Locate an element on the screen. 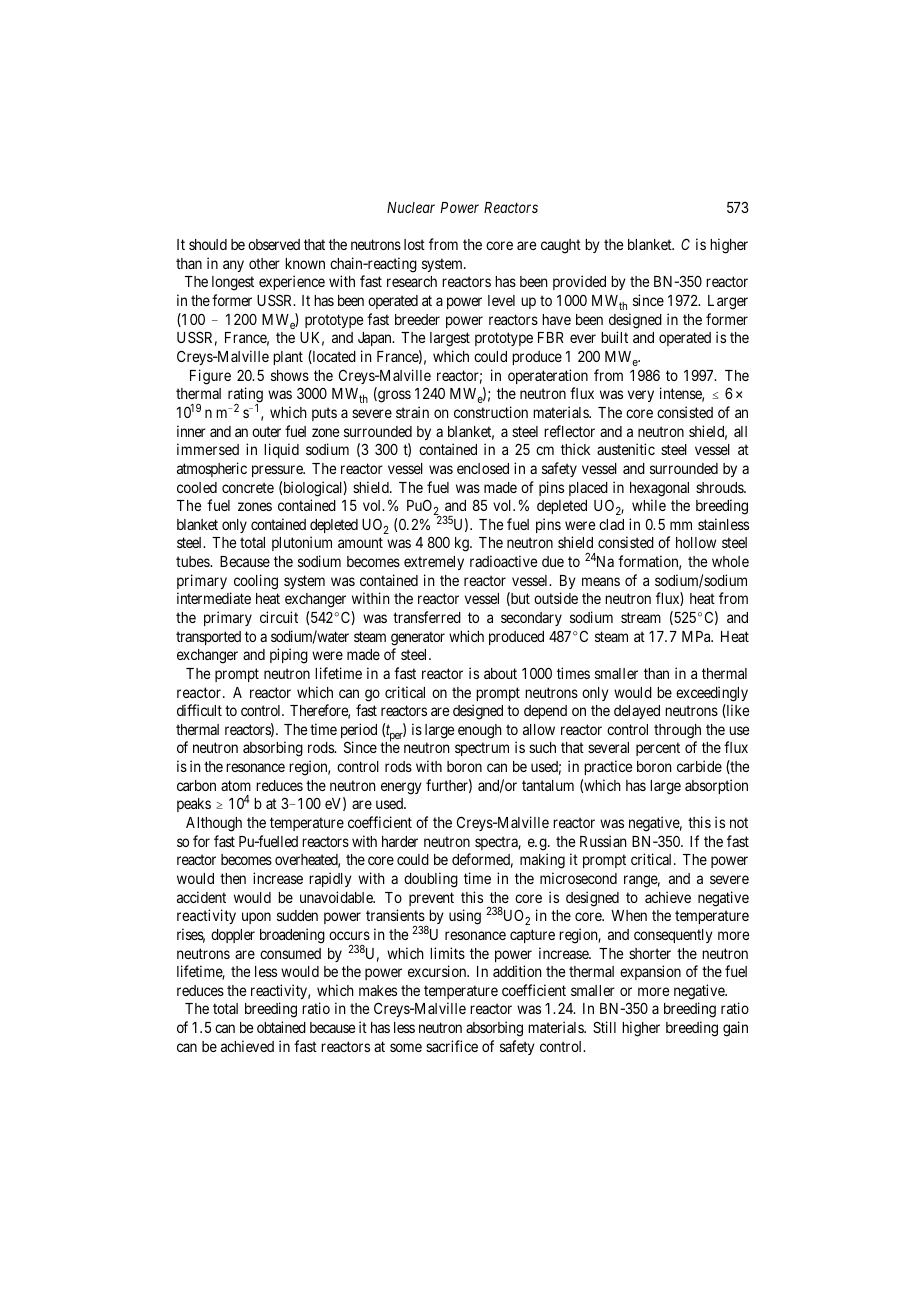  circuit is located at coordinates (279, 617).
